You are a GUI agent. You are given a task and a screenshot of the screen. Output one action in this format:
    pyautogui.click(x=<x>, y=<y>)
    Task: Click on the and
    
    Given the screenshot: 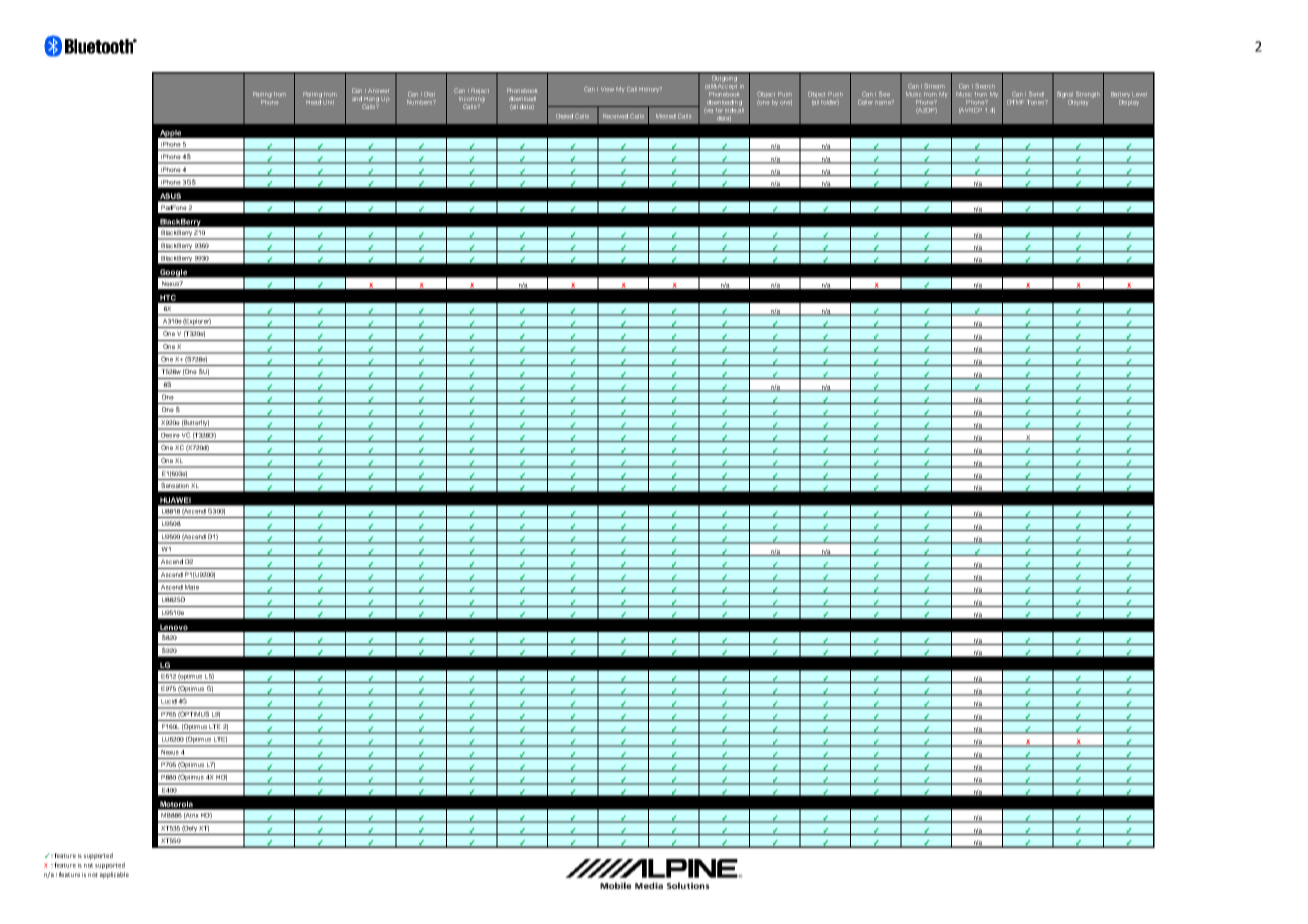 What is the action you would take?
    pyautogui.click(x=357, y=98)
